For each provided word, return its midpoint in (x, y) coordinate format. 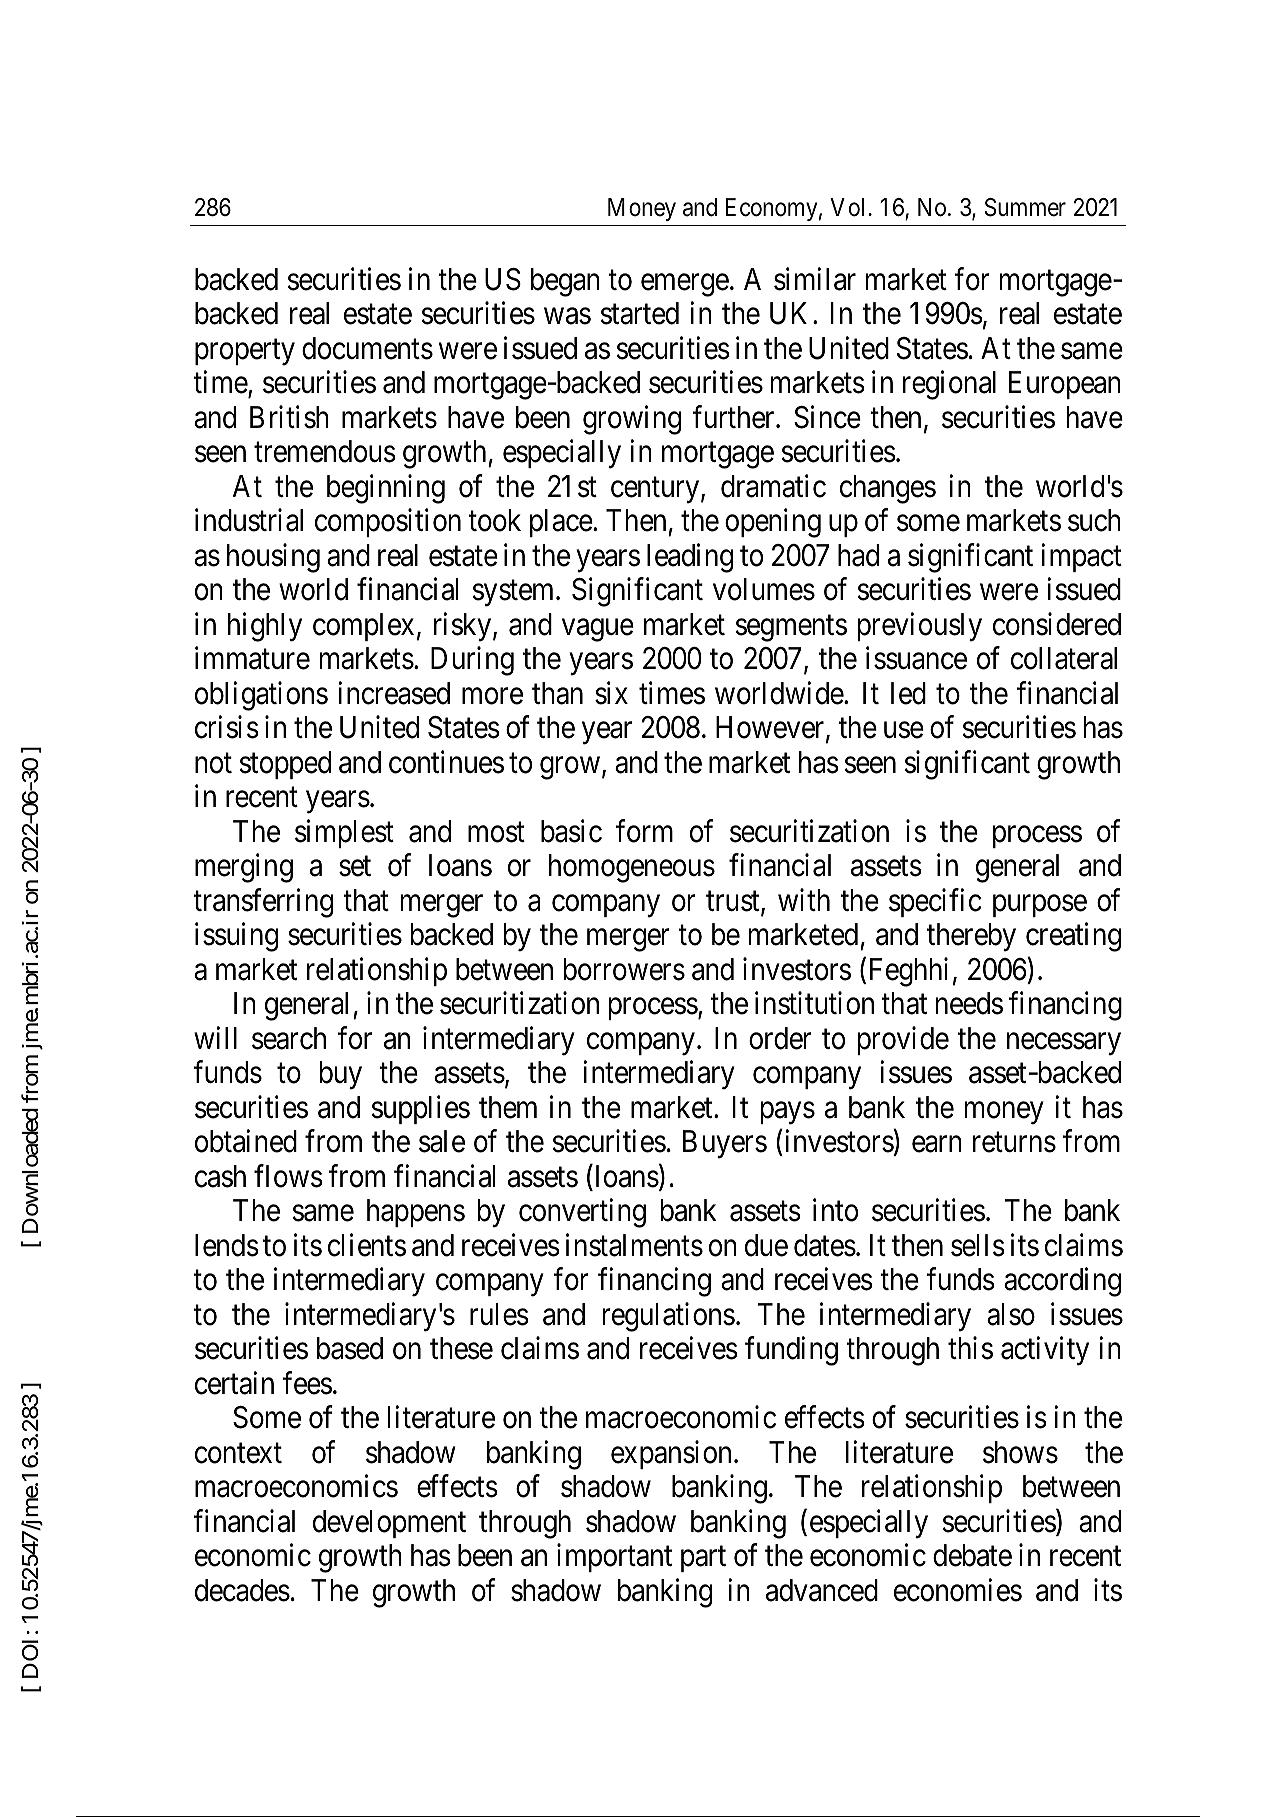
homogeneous (632, 868)
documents (367, 348)
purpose (1040, 906)
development (389, 1524)
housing (273, 558)
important (614, 1558)
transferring (263, 903)
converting (582, 1213)
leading (690, 558)
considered (1057, 624)
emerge (685, 285)
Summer (1025, 207)
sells (978, 1245)
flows (288, 1176)
